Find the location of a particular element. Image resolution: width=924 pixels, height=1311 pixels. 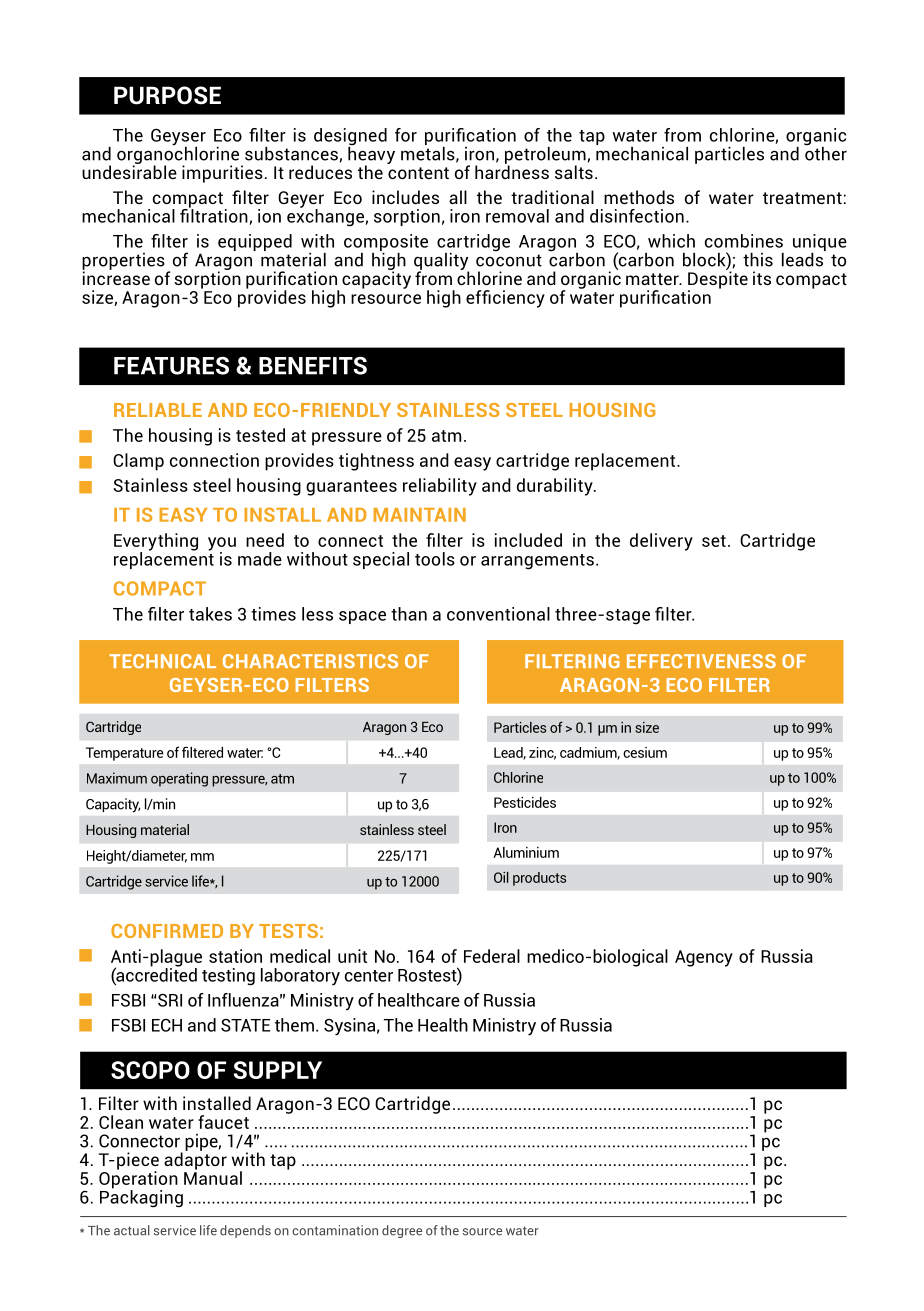

Manual is located at coordinates (213, 1177).
